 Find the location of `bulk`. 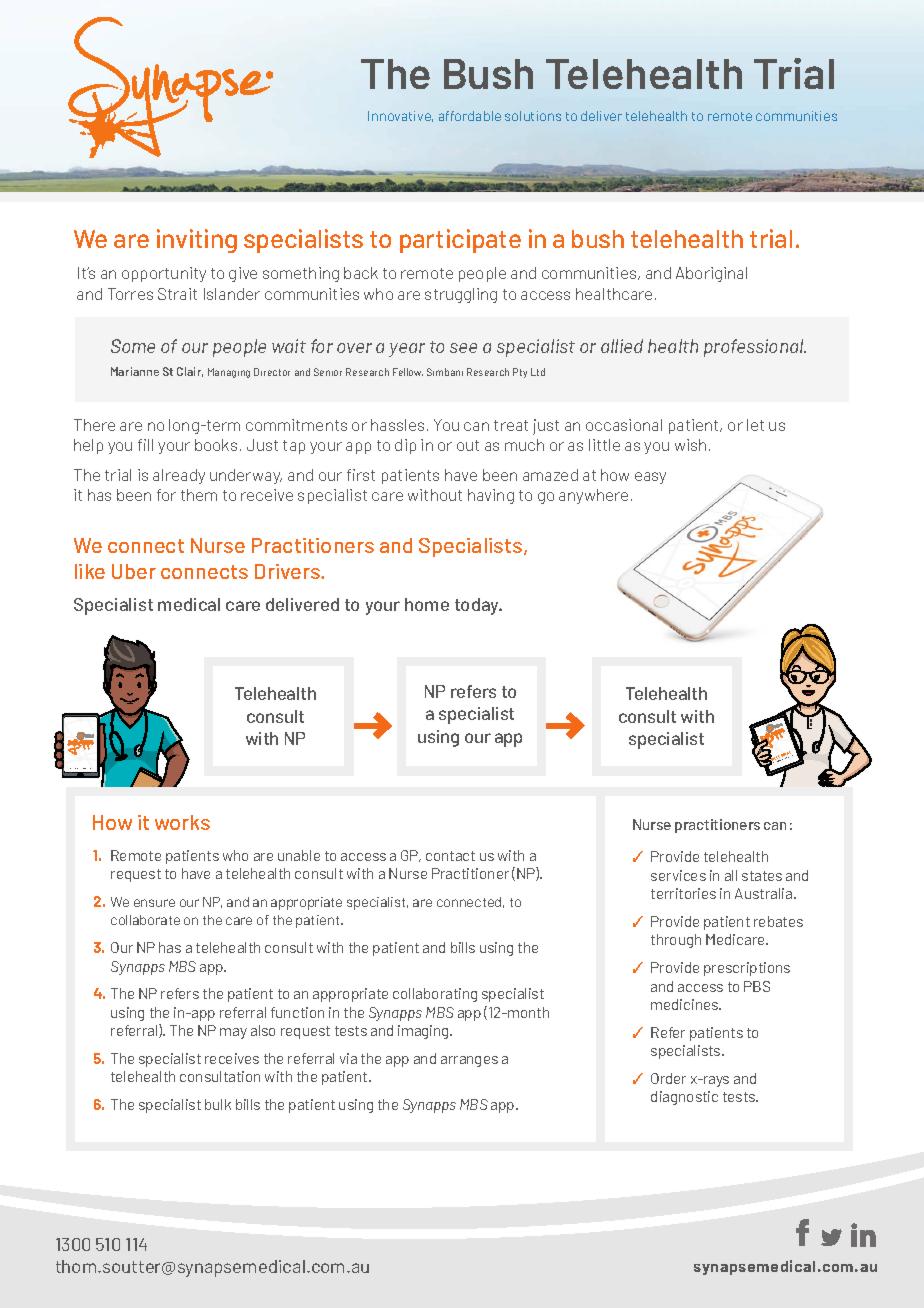

bulk is located at coordinates (218, 1104).
